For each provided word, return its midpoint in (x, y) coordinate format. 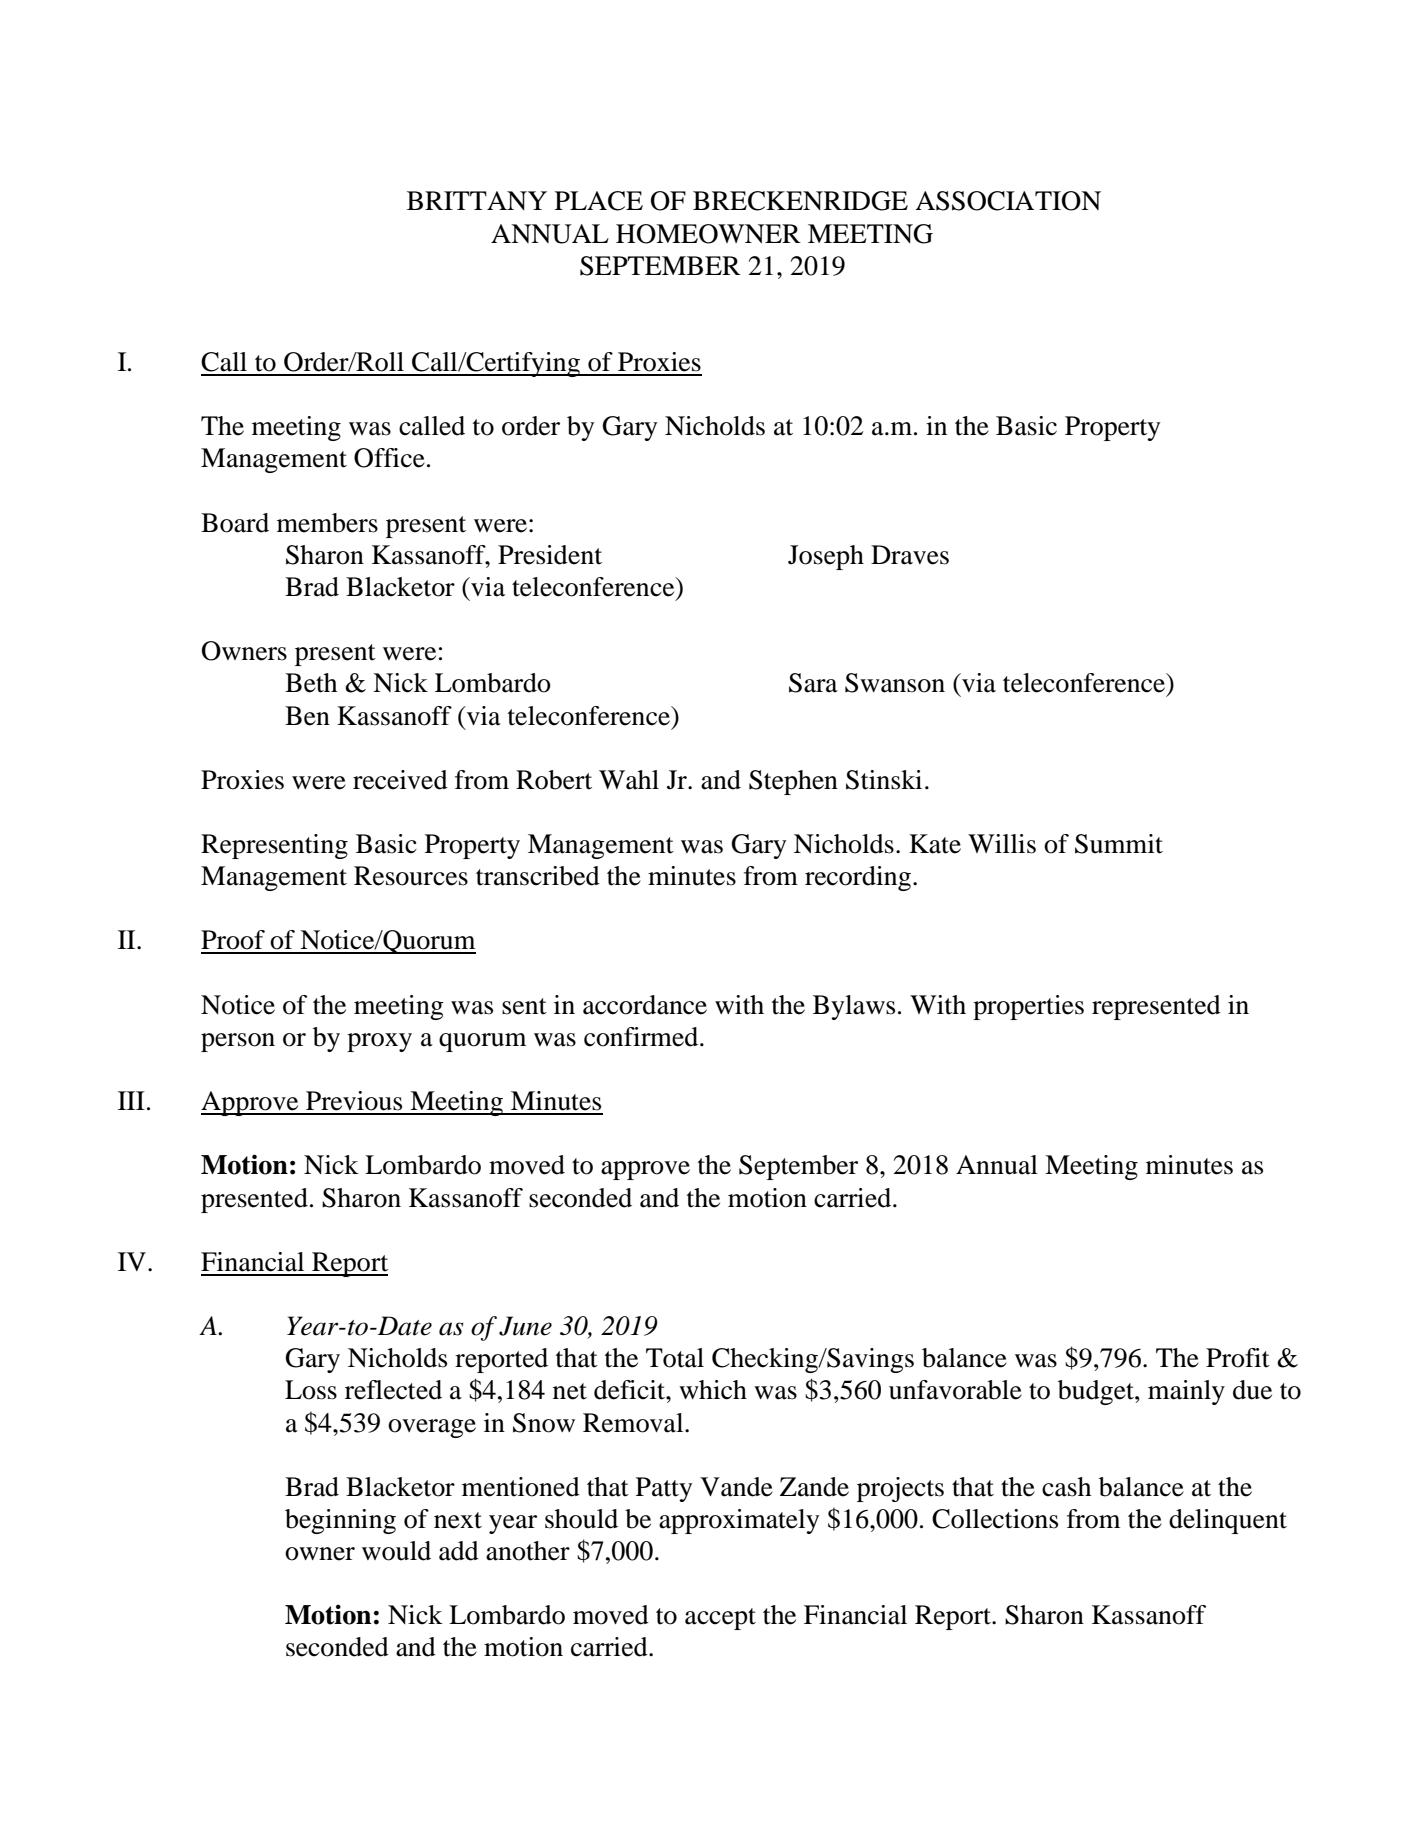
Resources (411, 876)
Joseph (826, 557)
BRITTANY (477, 200)
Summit (1119, 844)
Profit (1238, 1358)
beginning (340, 1521)
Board (235, 523)
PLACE (599, 201)
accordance (645, 1005)
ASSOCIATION (1008, 201)
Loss (311, 1390)
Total (675, 1358)
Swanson (895, 683)
